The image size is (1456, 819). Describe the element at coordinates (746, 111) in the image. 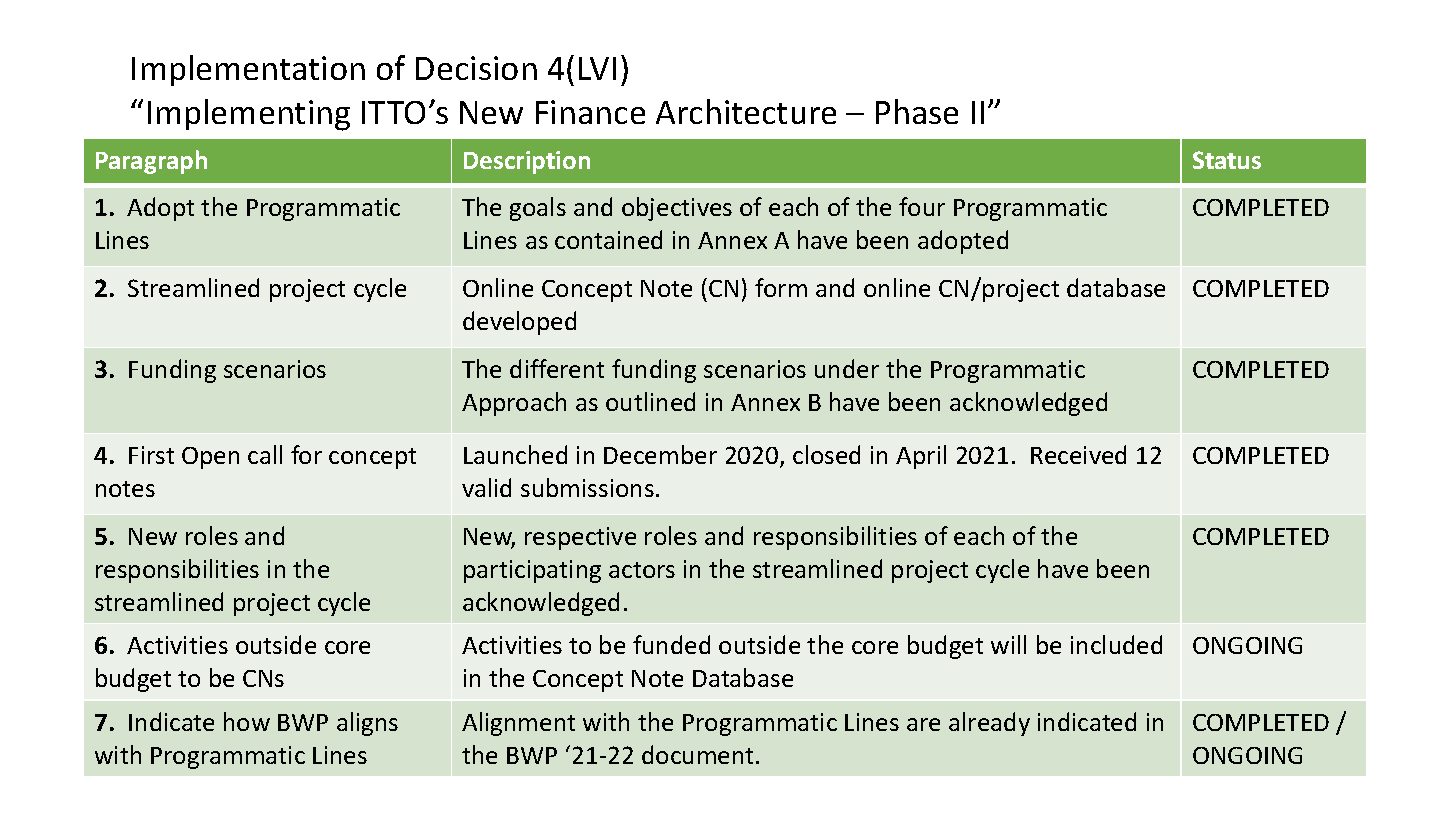

I see `Architecture` at that location.
